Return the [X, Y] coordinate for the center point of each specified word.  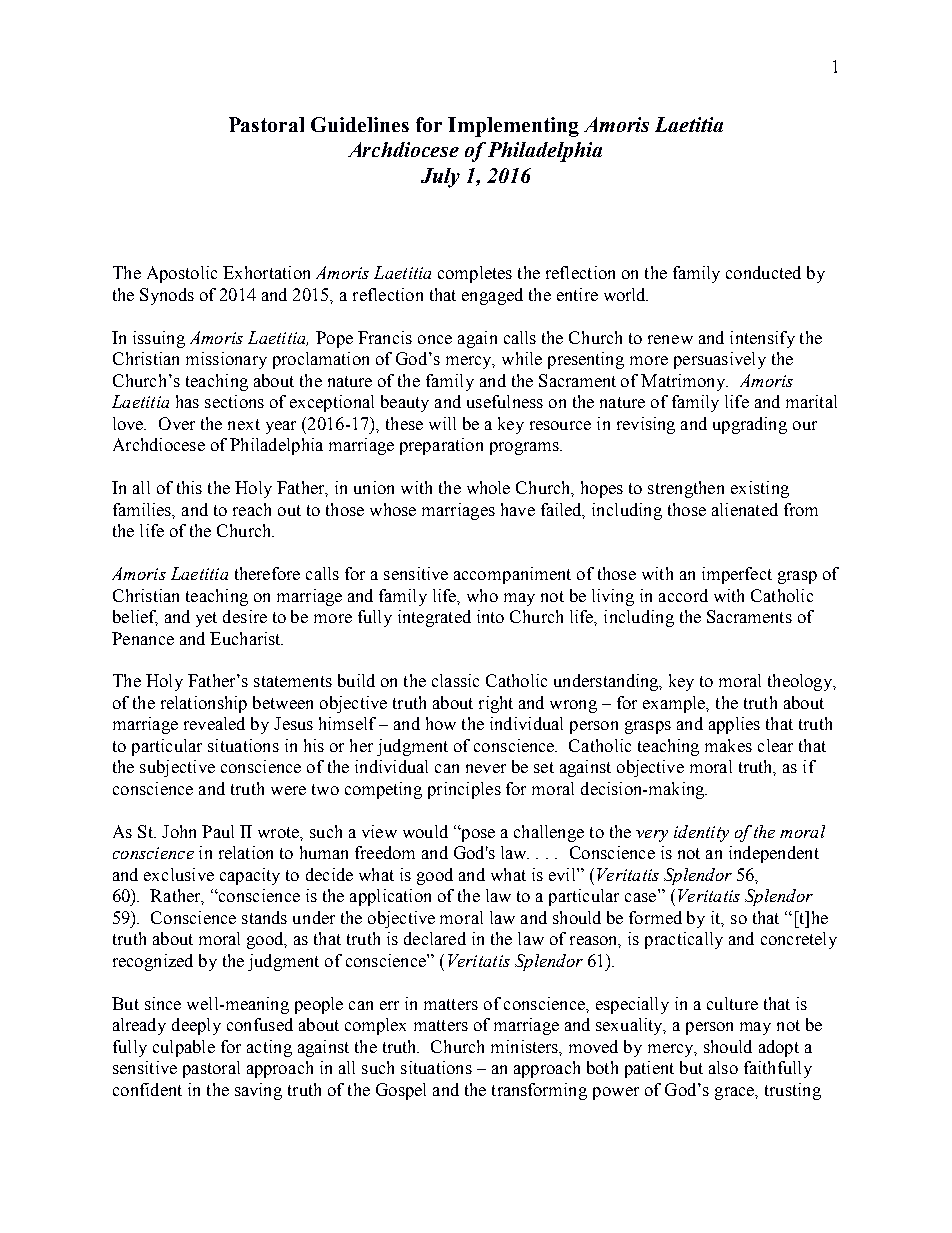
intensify [762, 339]
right [496, 704]
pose [477, 835]
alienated [745, 509]
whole [488, 487]
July [440, 178]
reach [252, 509]
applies [734, 725]
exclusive [179, 874]
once [435, 339]
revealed [214, 723]
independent [774, 854]
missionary [226, 360]
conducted [763, 272]
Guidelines [360, 124]
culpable [184, 1048]
